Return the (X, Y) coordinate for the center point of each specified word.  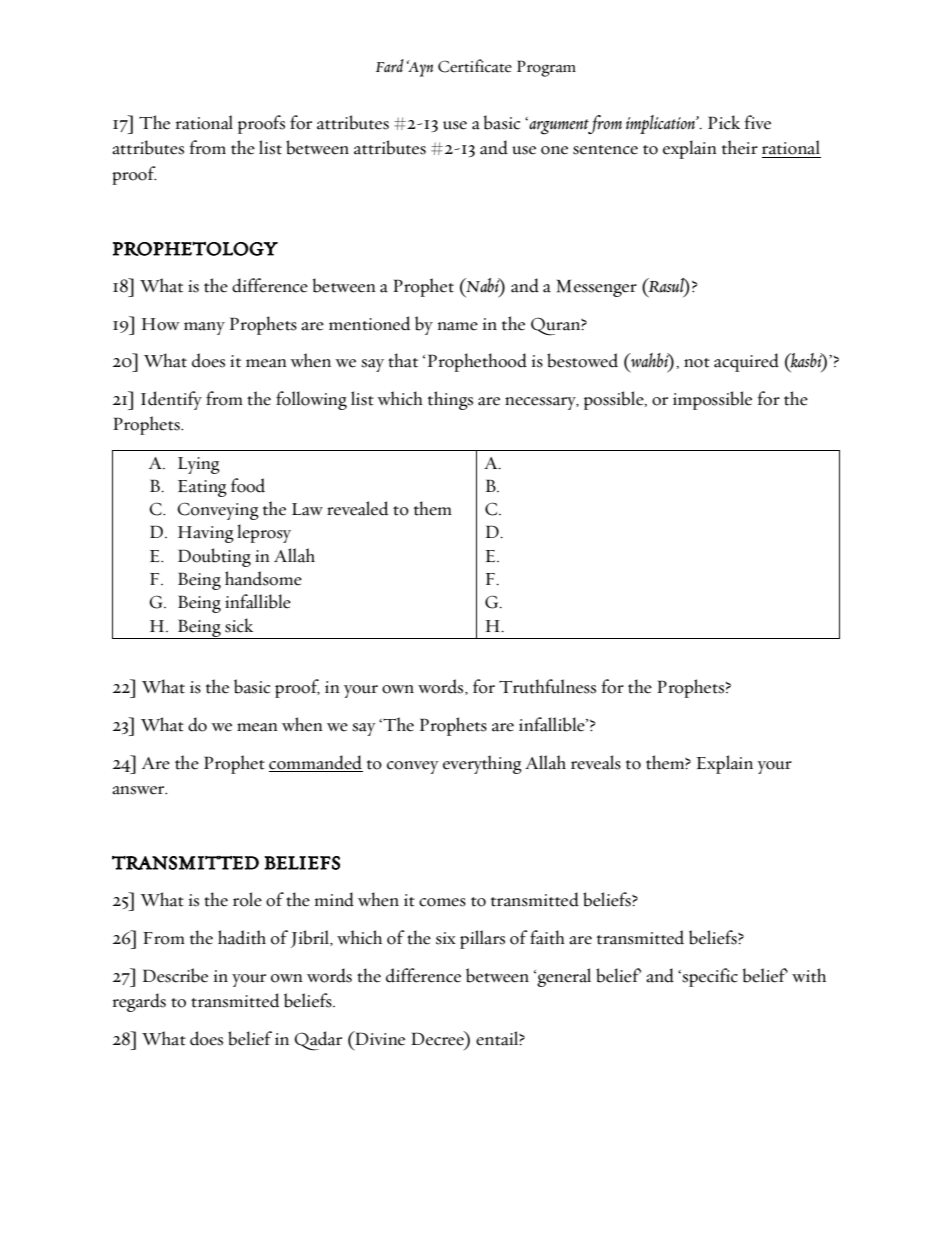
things (450, 400)
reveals (596, 762)
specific (710, 977)
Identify (171, 400)
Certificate (475, 66)
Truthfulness (547, 686)
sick (239, 625)
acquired (746, 362)
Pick (724, 122)
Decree (438, 1038)
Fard (390, 65)
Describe (175, 975)
